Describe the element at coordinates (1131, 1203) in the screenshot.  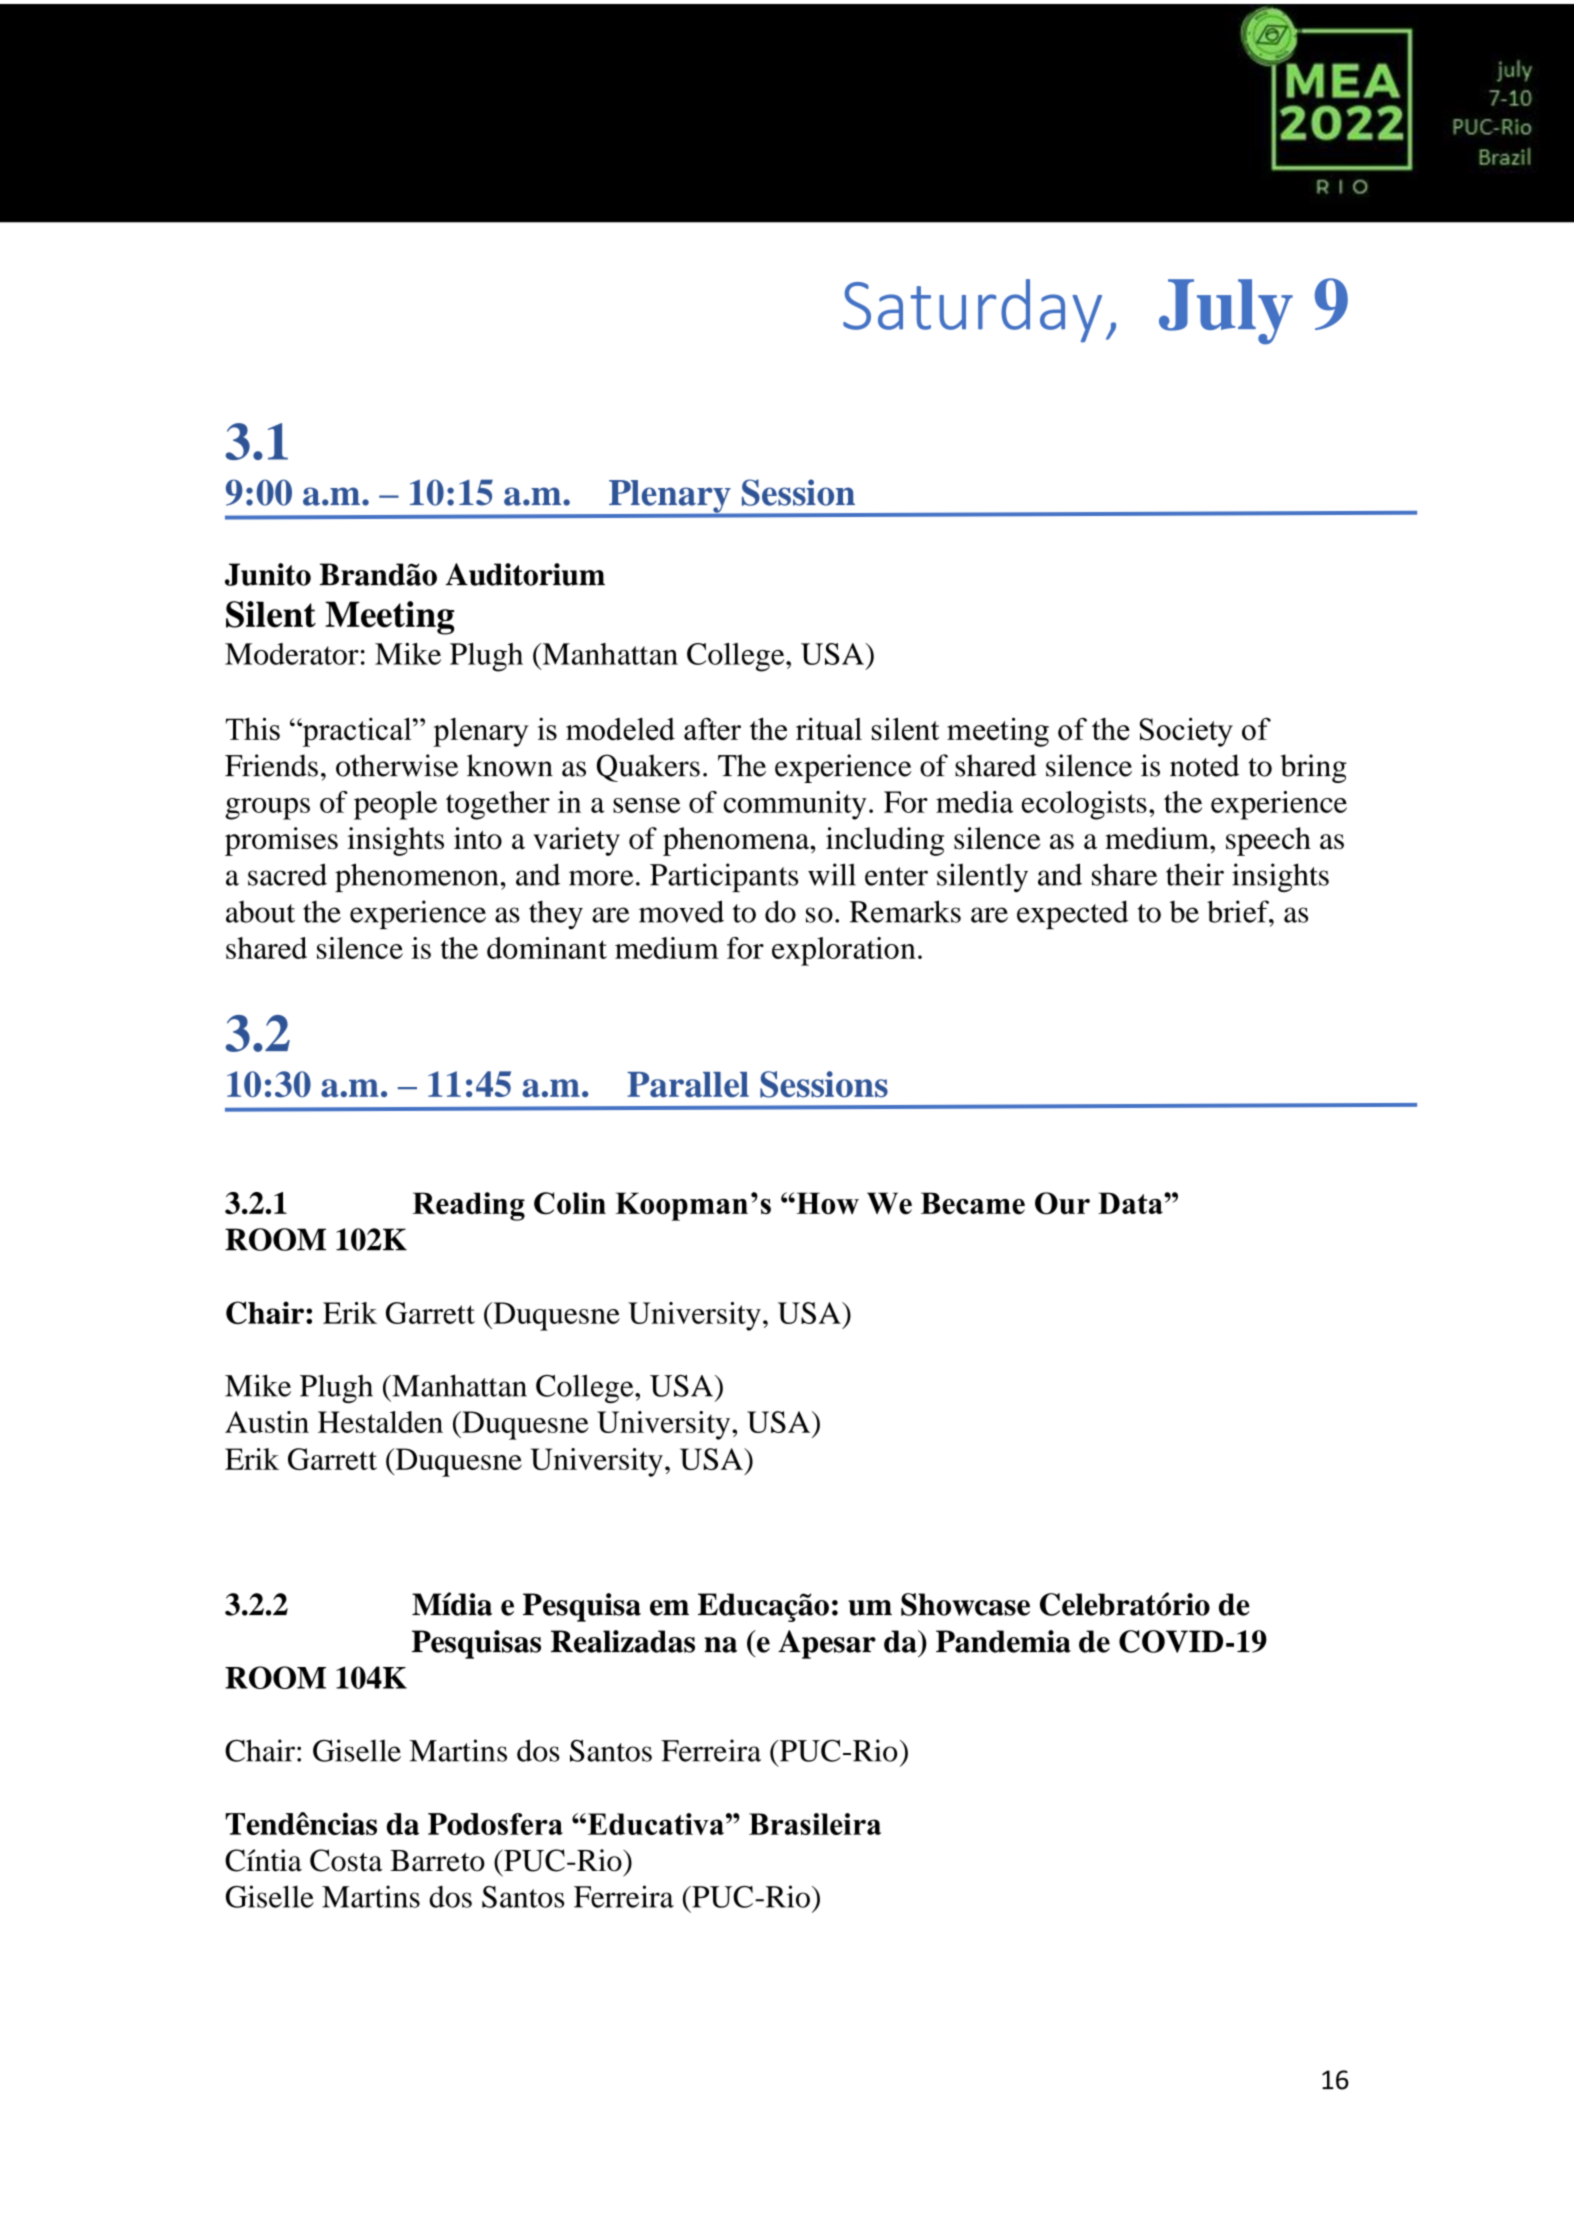
I see `Data` at that location.
